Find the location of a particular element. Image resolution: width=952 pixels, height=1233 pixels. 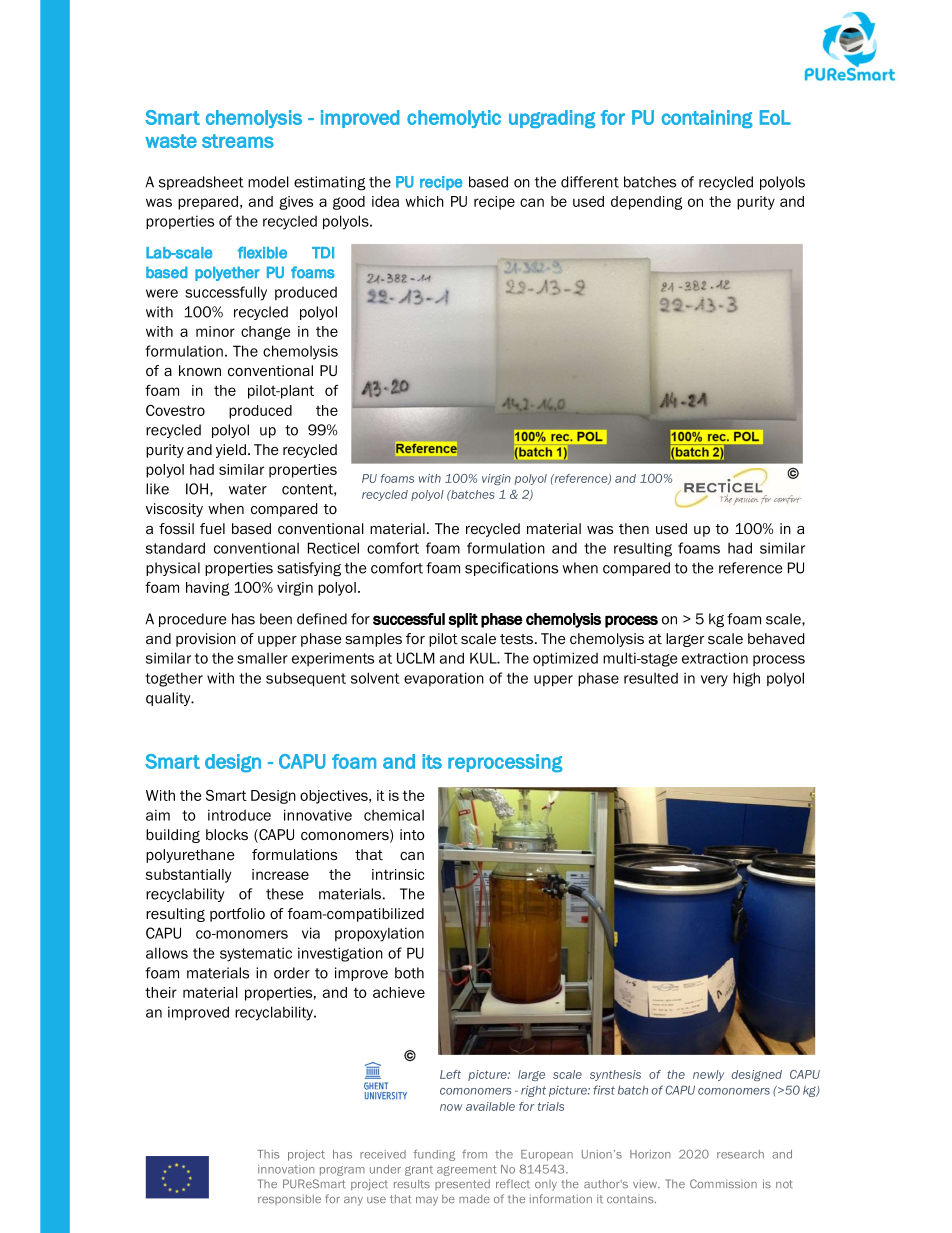

containing is located at coordinates (707, 119).
